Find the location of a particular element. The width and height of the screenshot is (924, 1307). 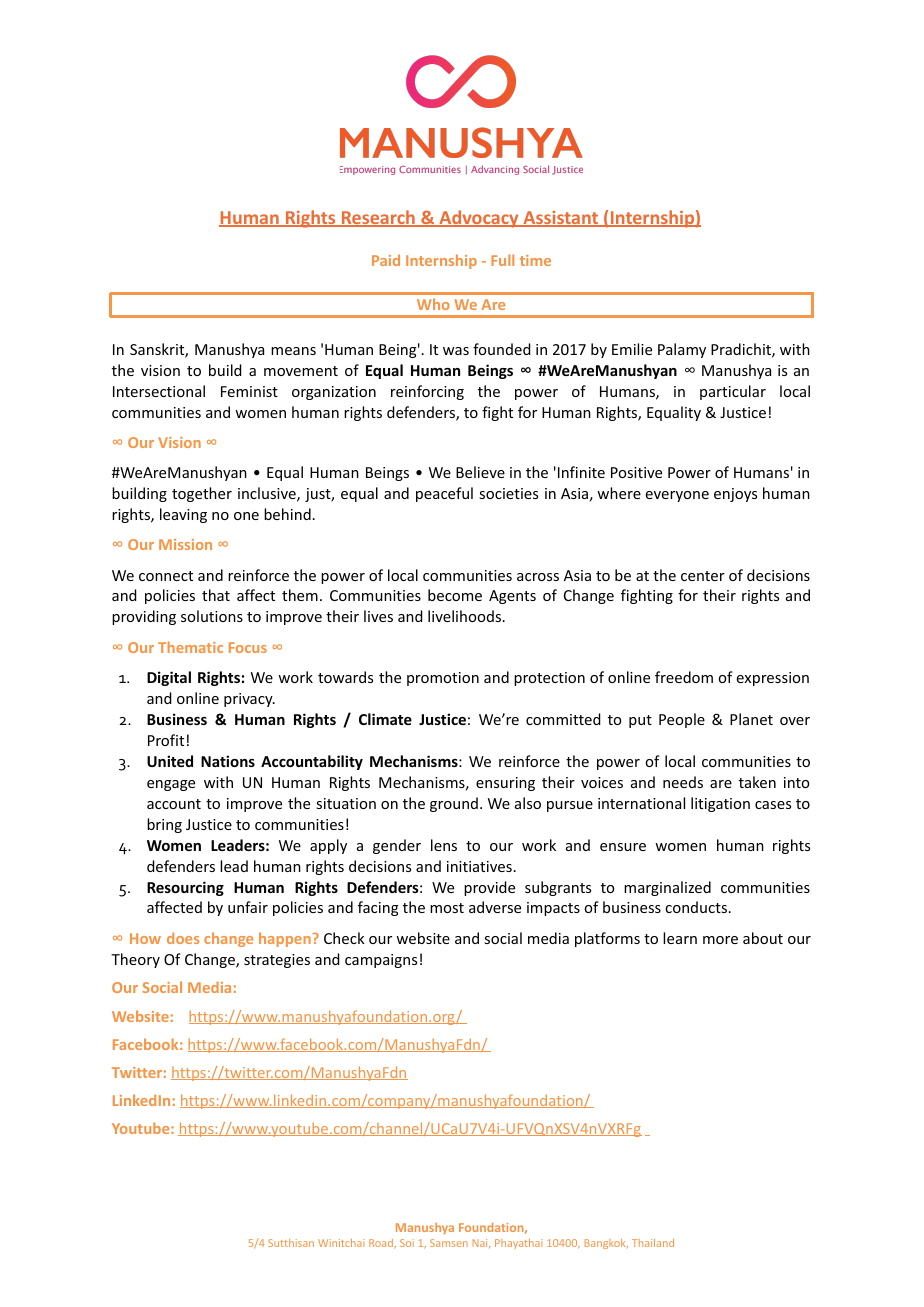

promotion is located at coordinates (443, 679).
